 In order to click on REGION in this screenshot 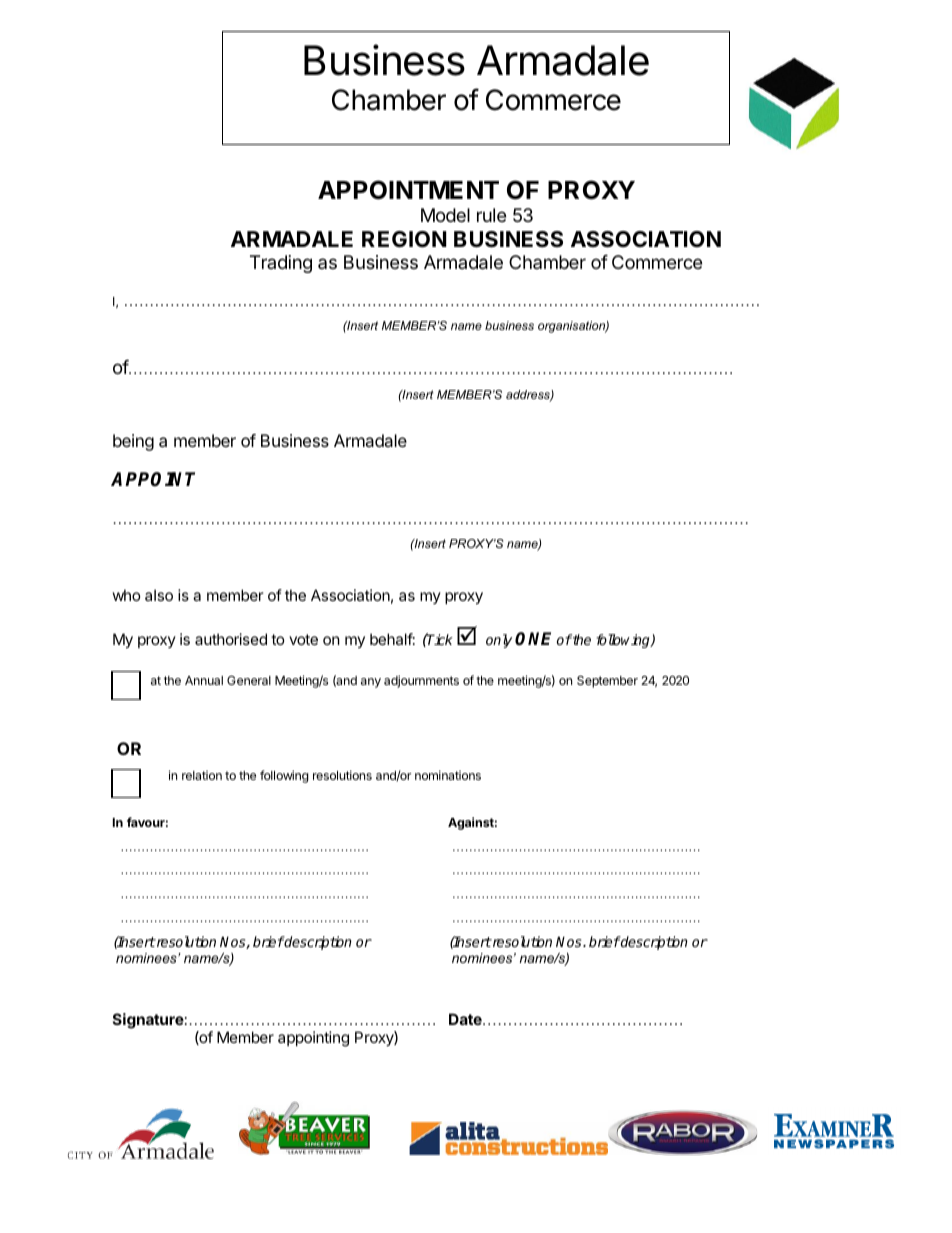, I will do `click(404, 239)`.
